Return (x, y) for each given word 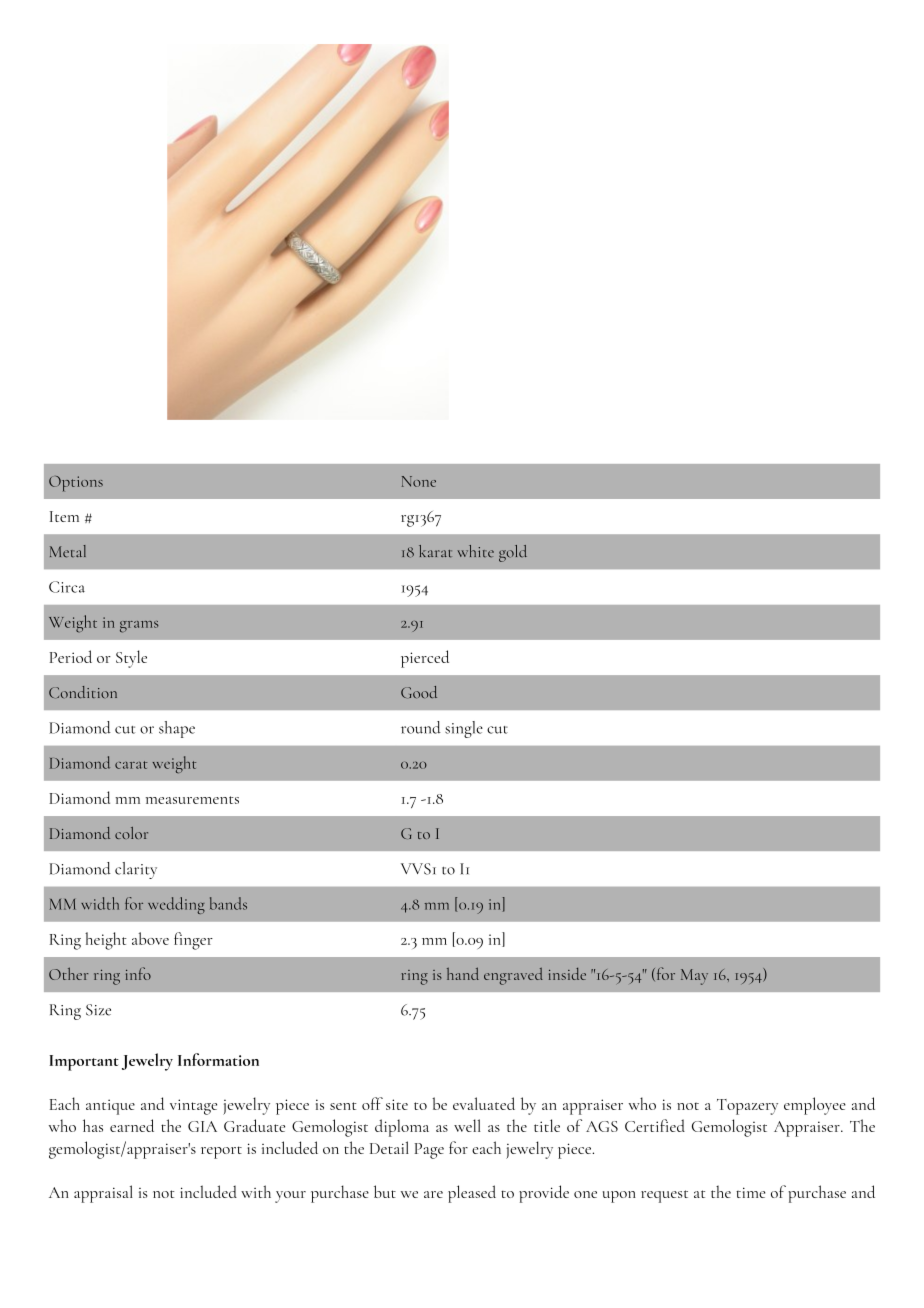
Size (98, 1010)
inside (567, 974)
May (694, 977)
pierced (425, 659)
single (464, 729)
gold (513, 553)
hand (463, 973)
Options (76, 484)
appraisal (103, 1194)
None (419, 481)
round (421, 727)
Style (131, 659)
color (131, 833)
